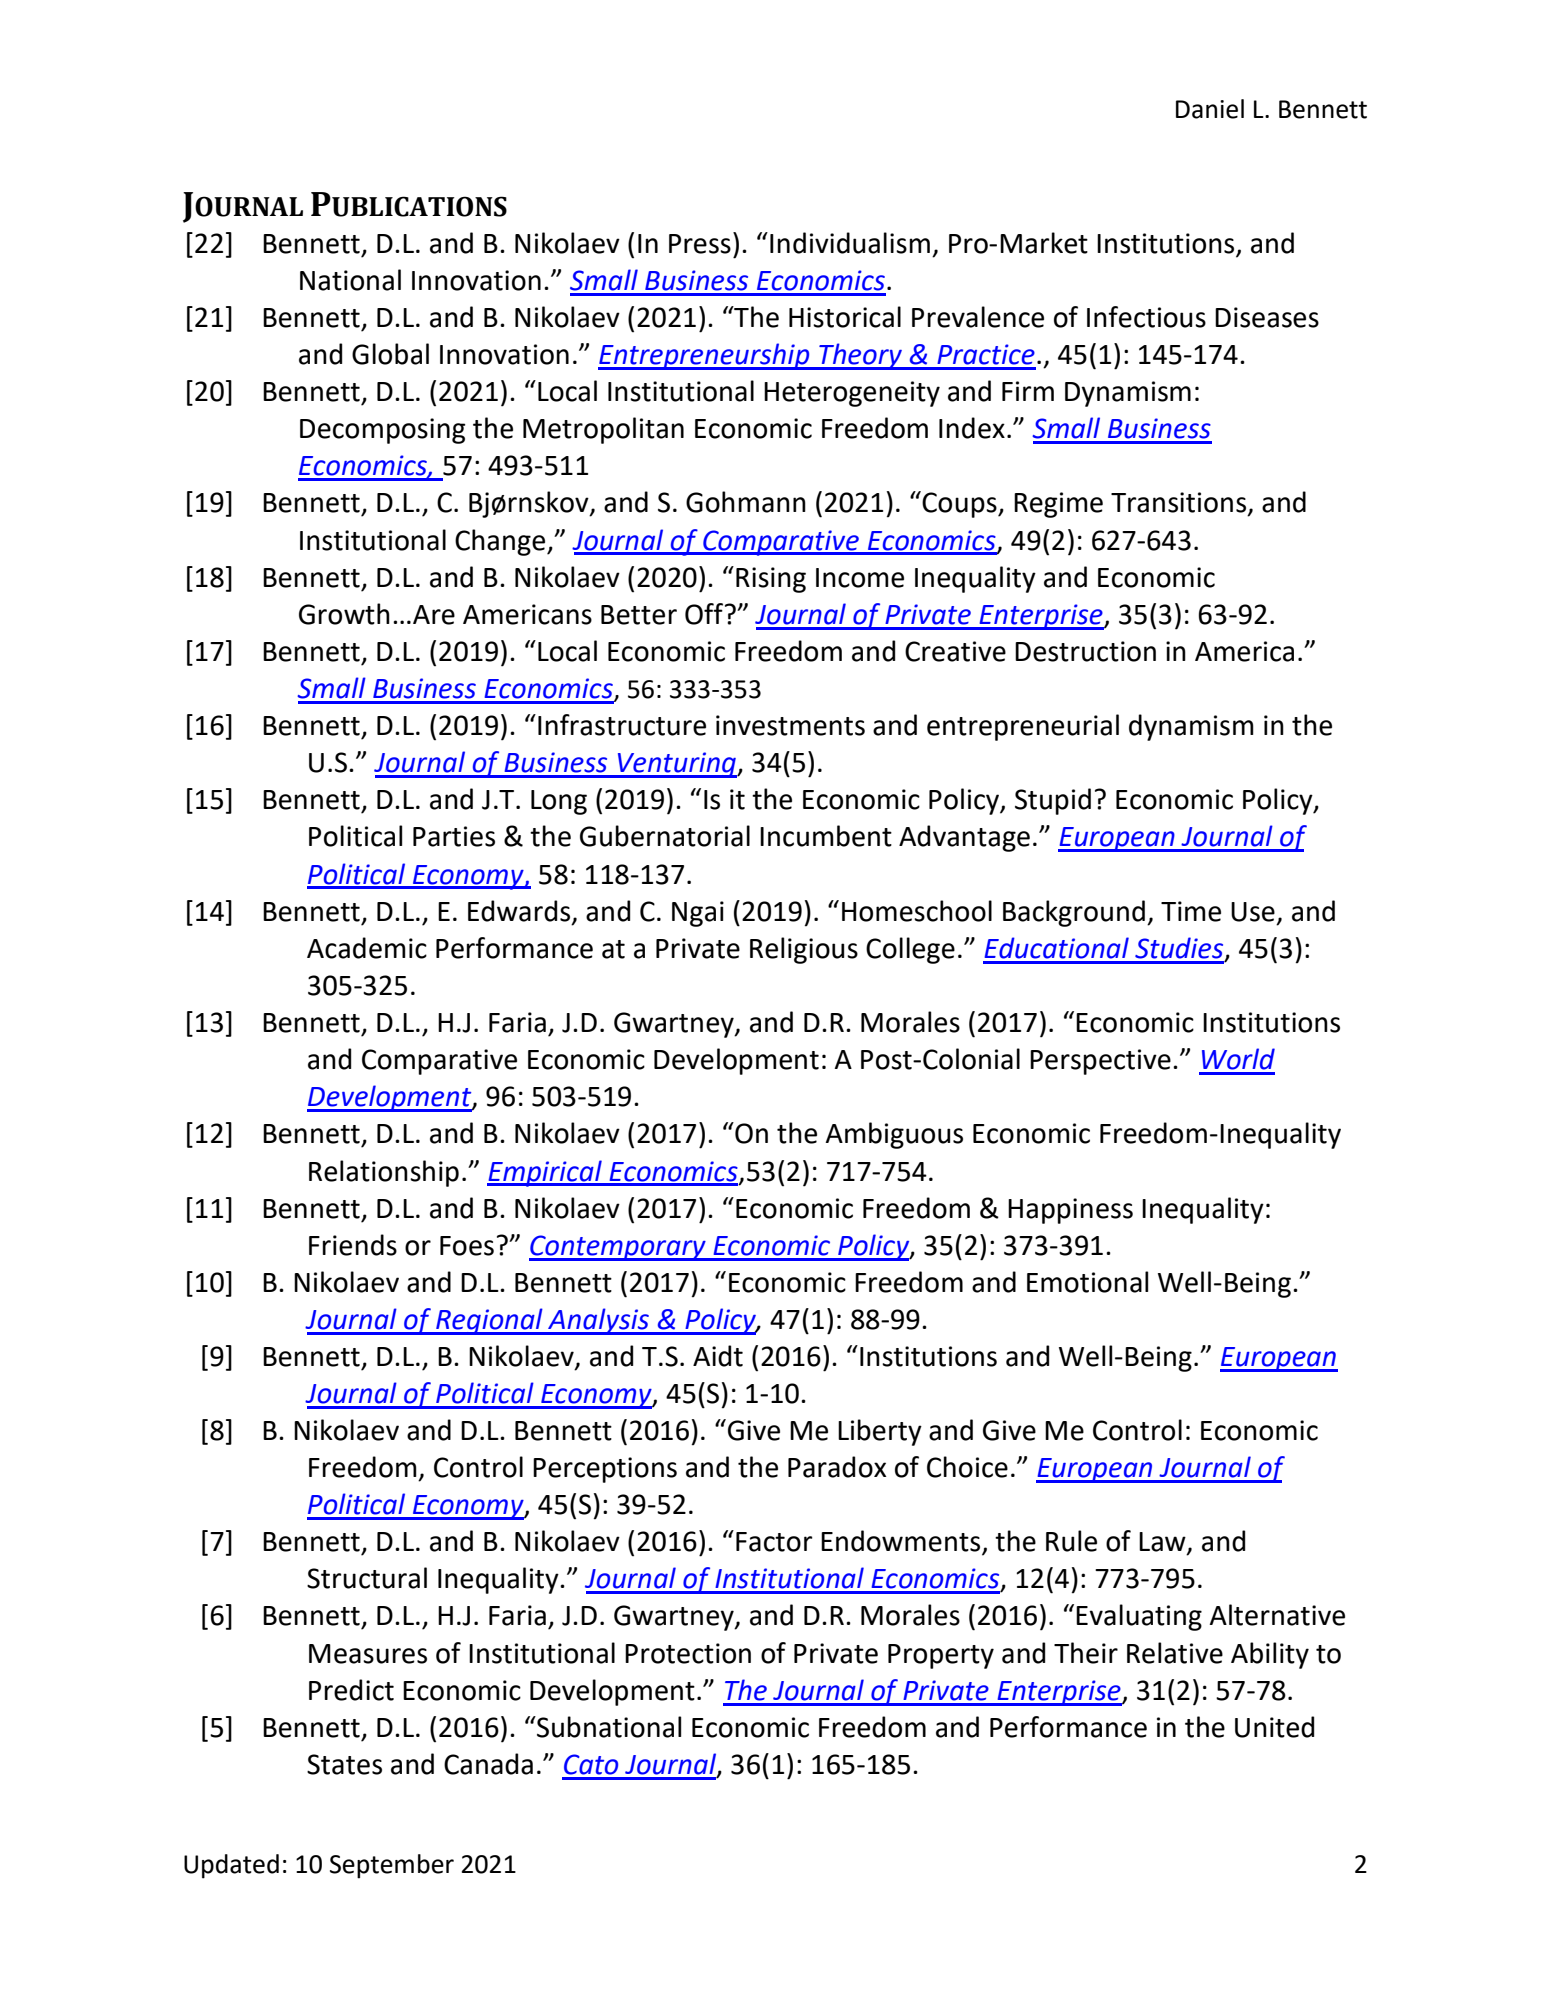 Image resolution: width=1550 pixels, height=2006 pixels. Describe the element at coordinates (700, 244) in the document. I see `Press` at that location.
